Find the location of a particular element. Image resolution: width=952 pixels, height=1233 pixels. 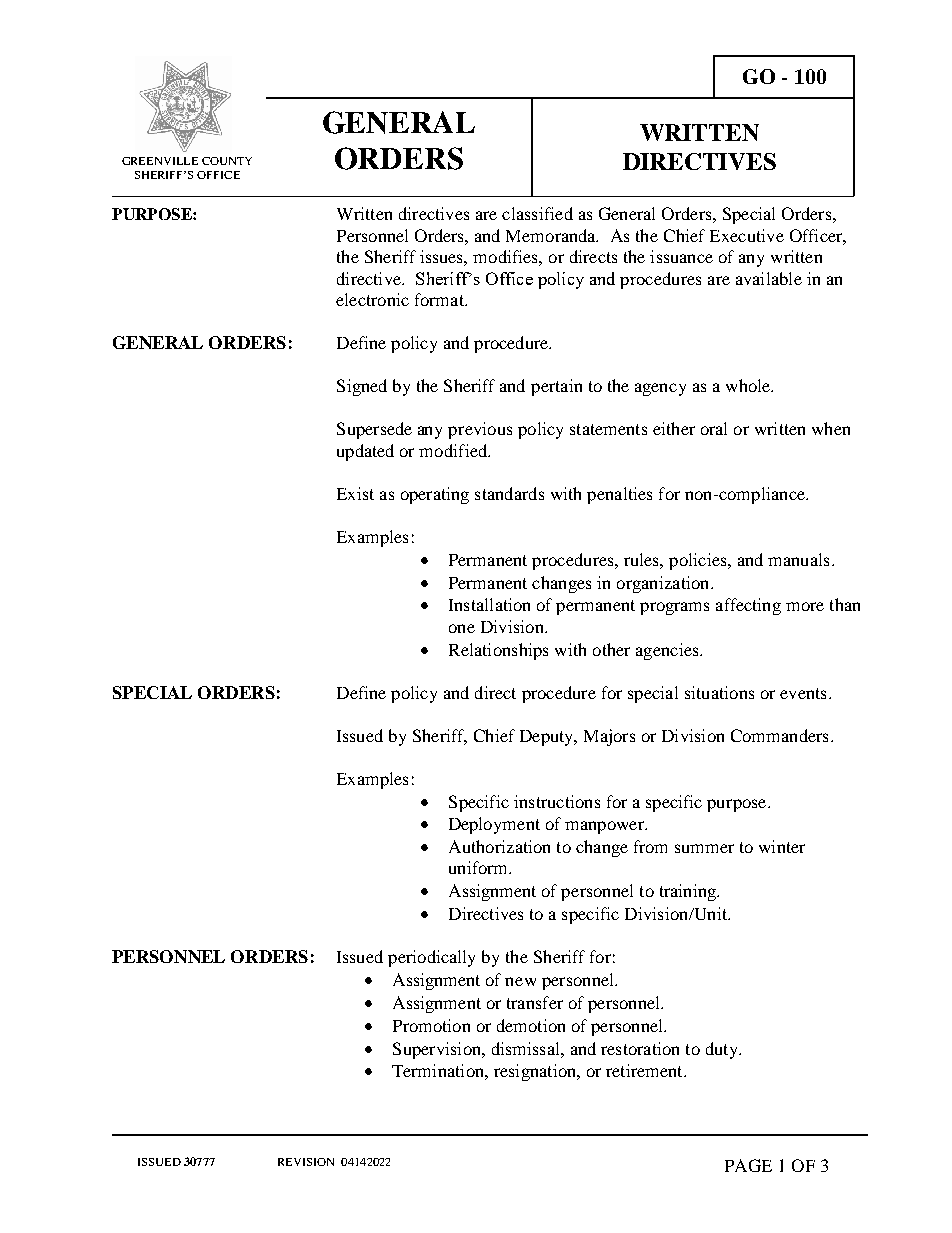

classified is located at coordinates (537, 213).
